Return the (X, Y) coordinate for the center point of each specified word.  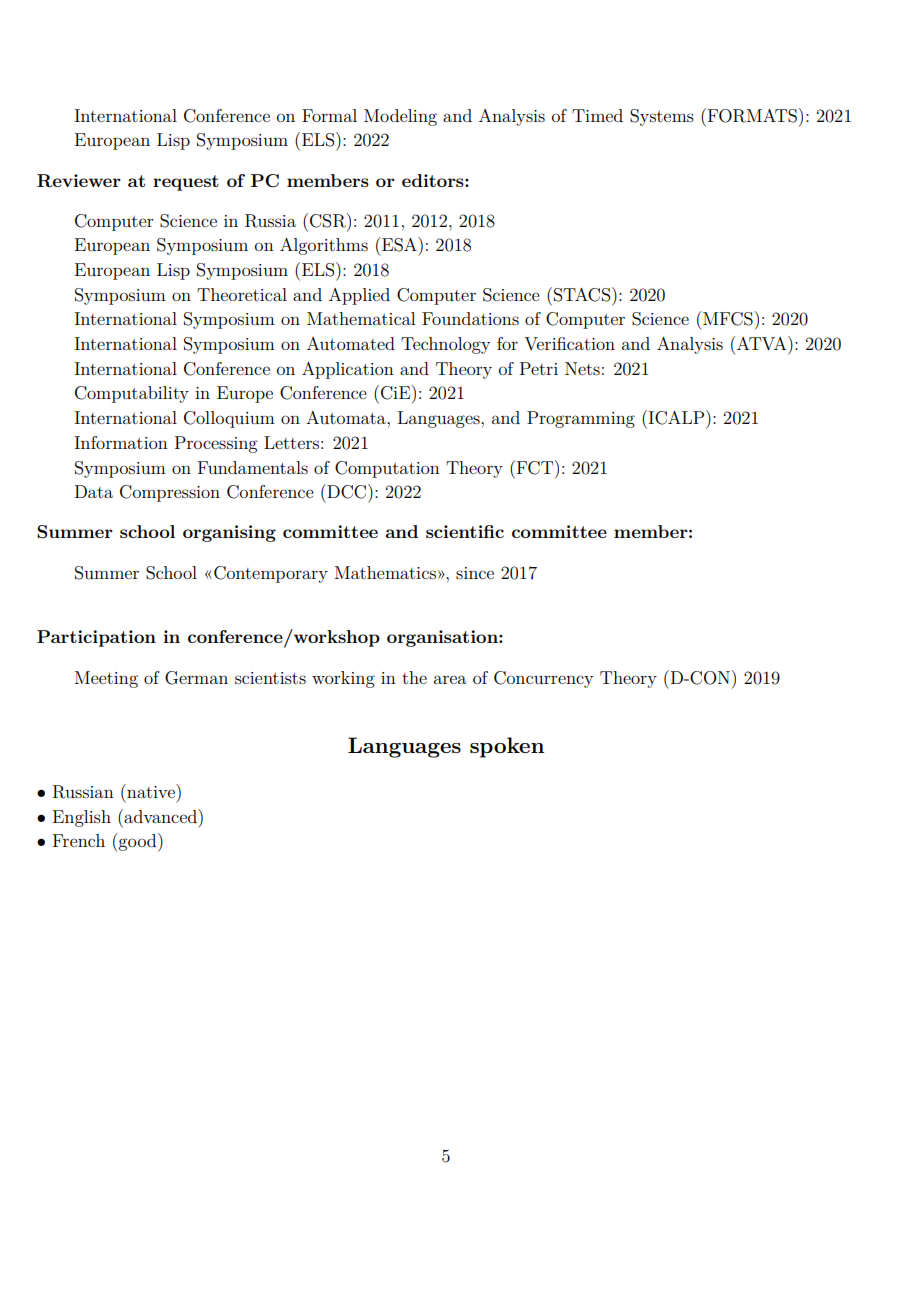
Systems (662, 117)
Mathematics (385, 572)
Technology (445, 345)
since (475, 573)
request (186, 183)
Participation (96, 638)
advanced (160, 816)
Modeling (400, 117)
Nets (582, 368)
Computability (132, 394)
